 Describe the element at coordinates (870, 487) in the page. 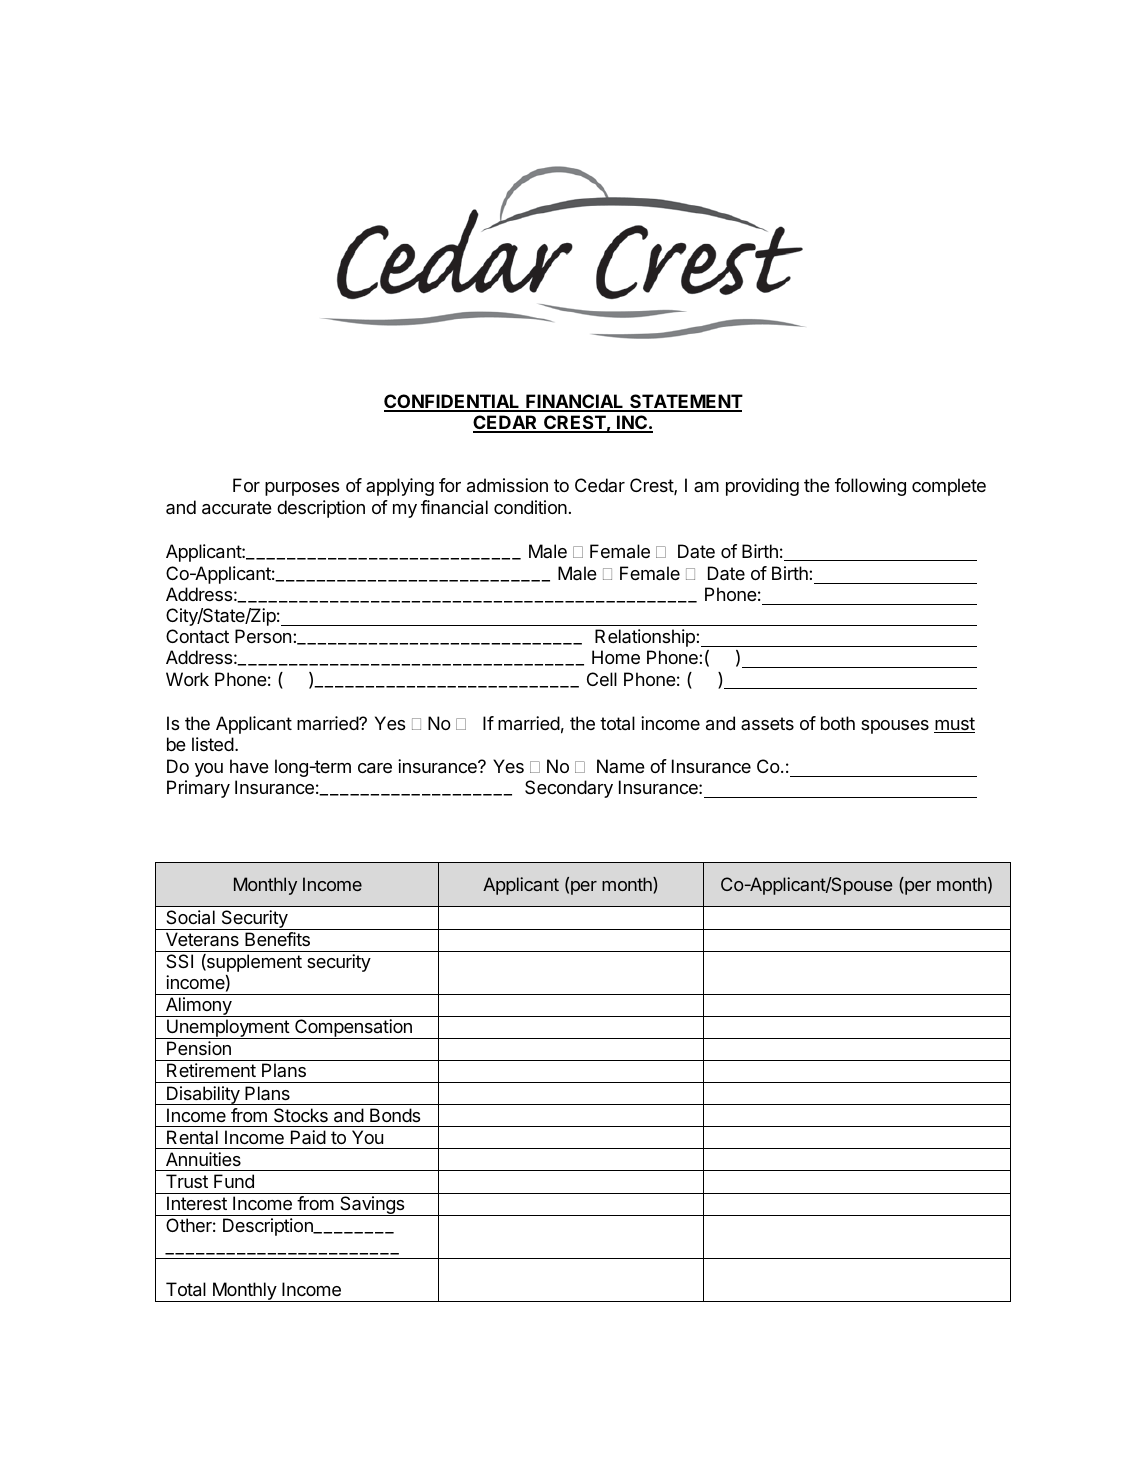

I see `following` at that location.
